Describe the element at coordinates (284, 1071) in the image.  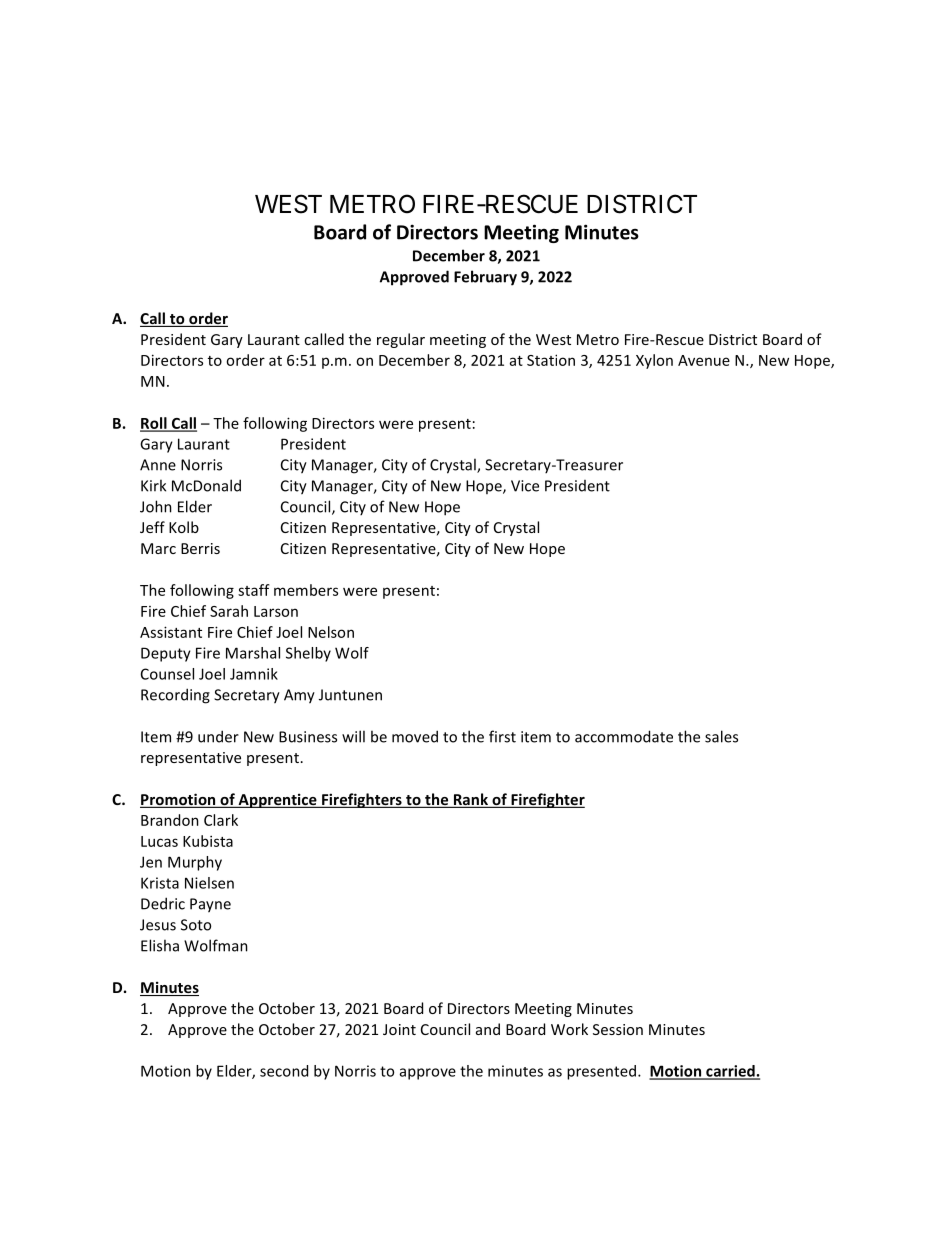
I see `second` at that location.
